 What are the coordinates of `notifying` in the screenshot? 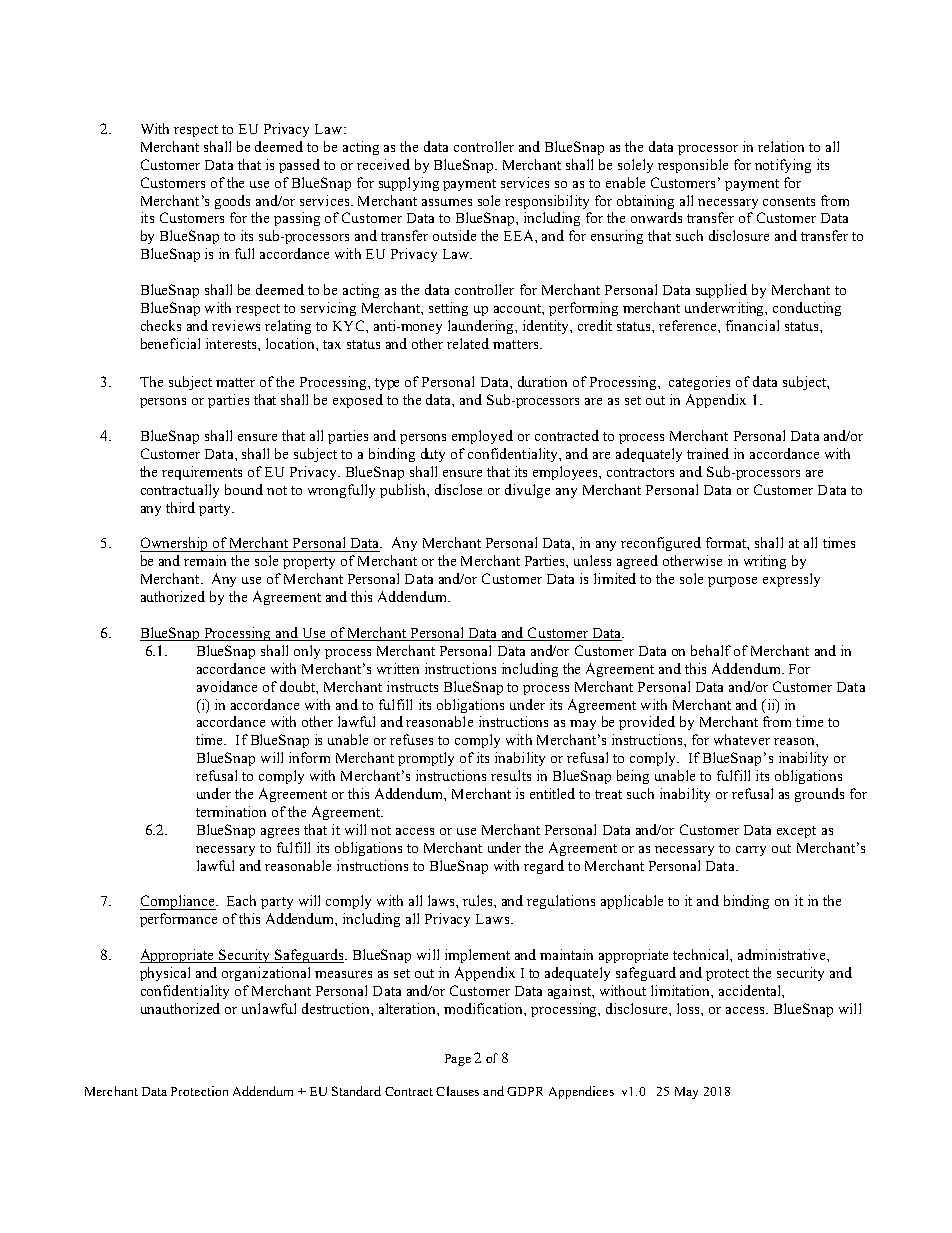 It's located at (783, 166).
